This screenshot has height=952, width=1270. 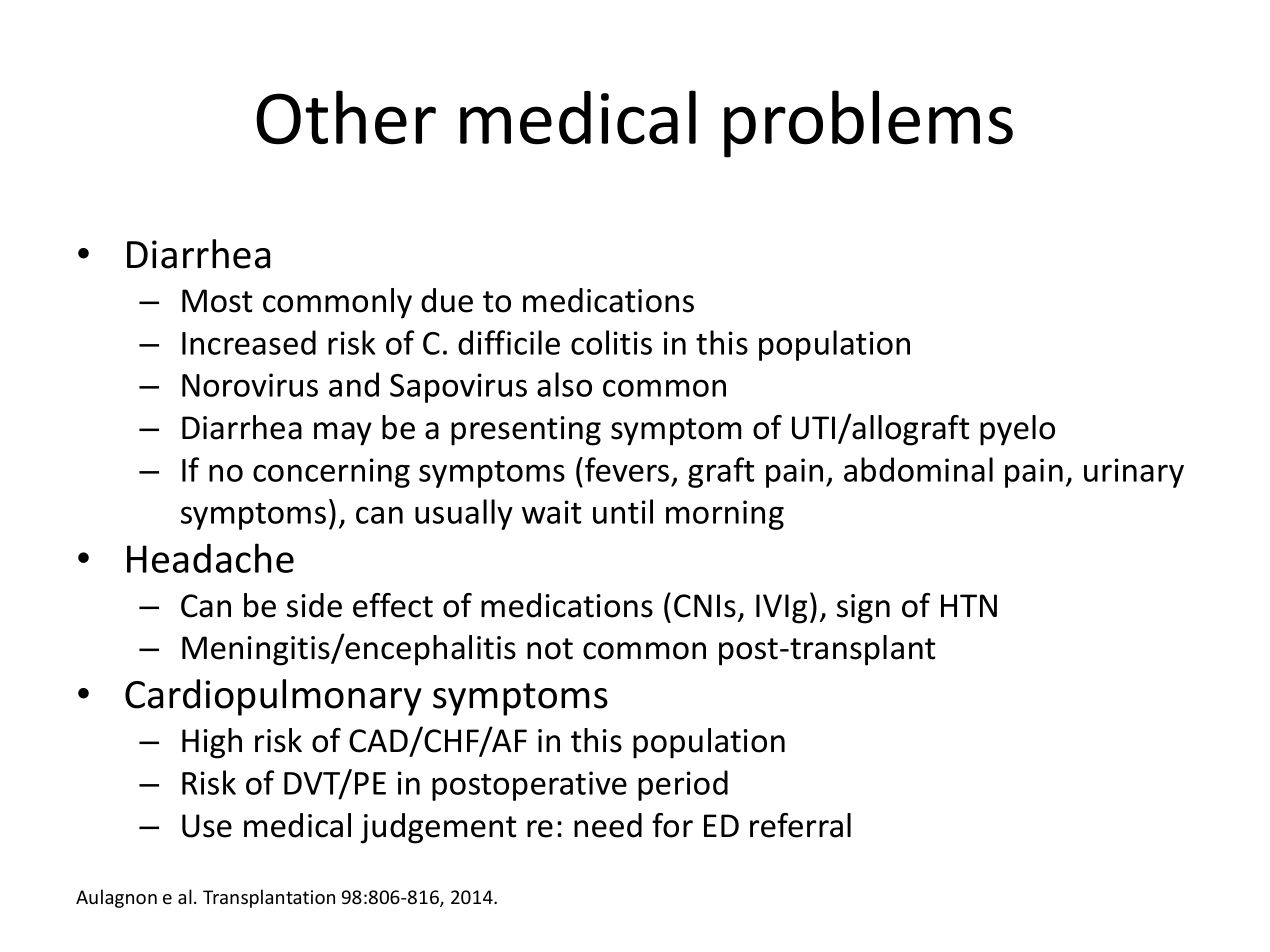 What do you see at coordinates (611, 342) in the screenshot?
I see `colitis` at bounding box center [611, 342].
